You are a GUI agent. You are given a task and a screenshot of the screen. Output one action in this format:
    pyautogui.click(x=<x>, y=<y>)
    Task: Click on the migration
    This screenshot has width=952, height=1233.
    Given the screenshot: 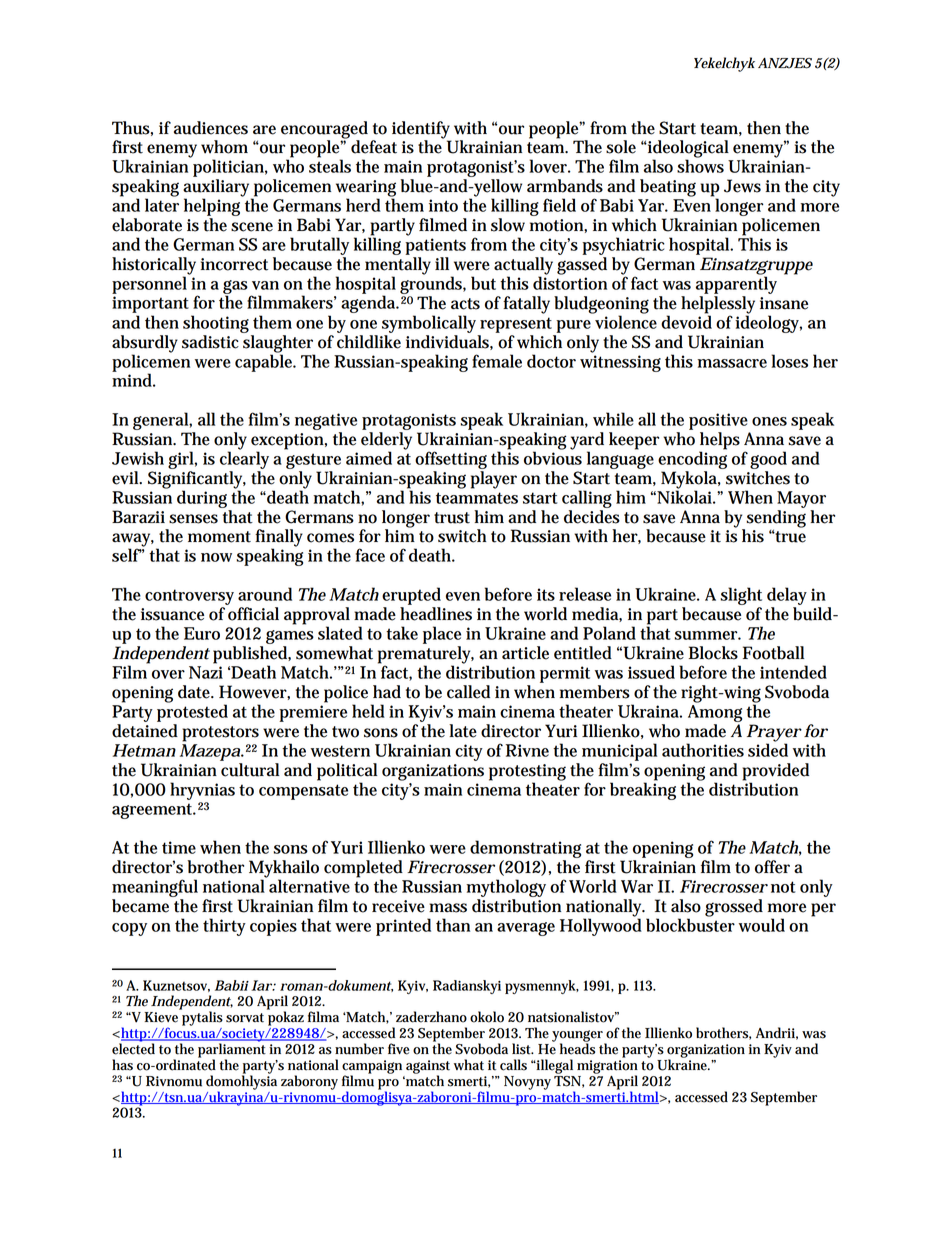 What is the action you would take?
    pyautogui.click(x=607, y=1068)
